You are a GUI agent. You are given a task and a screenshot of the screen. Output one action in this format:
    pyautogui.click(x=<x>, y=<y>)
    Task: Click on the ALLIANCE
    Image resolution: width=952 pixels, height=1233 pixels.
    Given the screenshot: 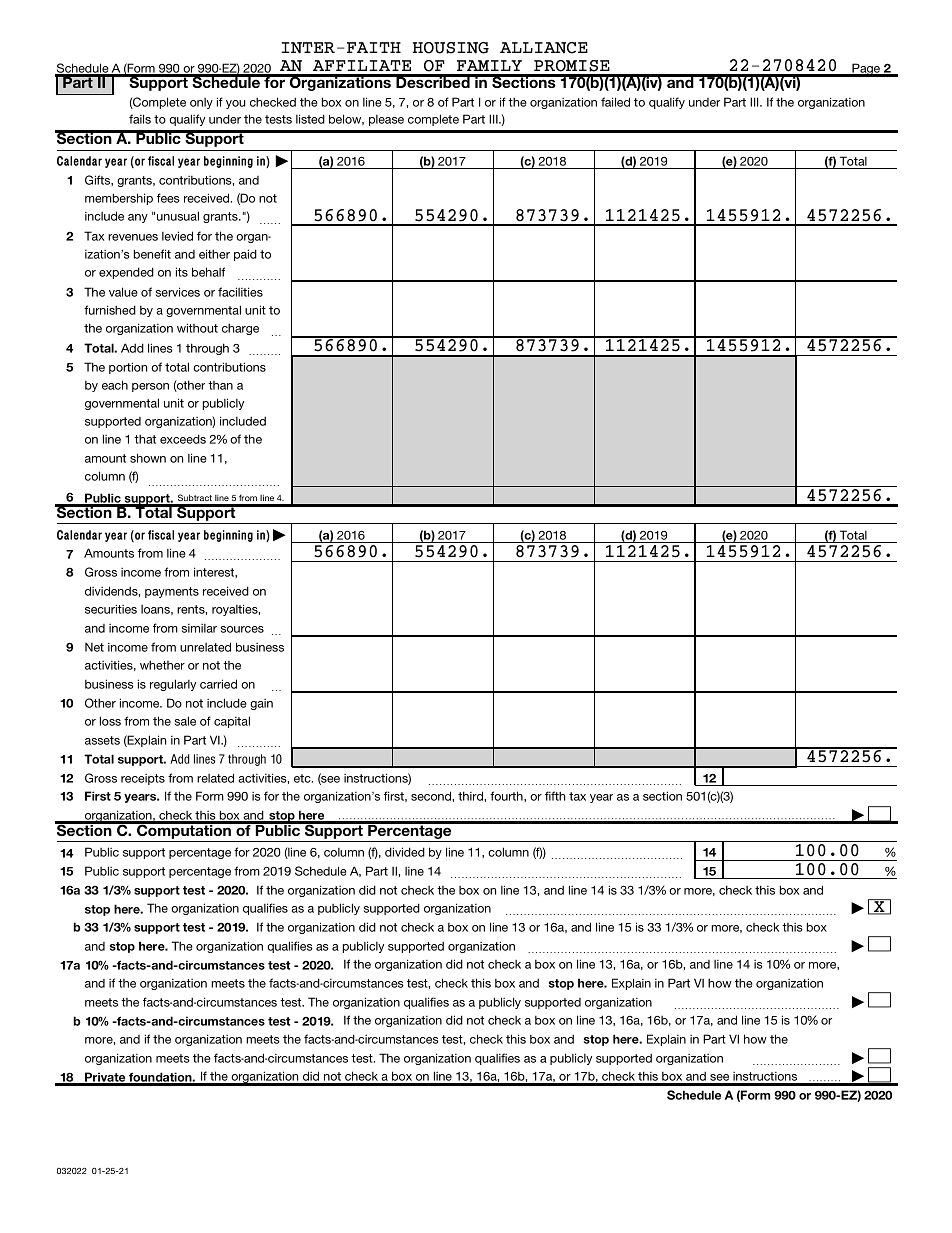 What is the action you would take?
    pyautogui.click(x=544, y=48)
